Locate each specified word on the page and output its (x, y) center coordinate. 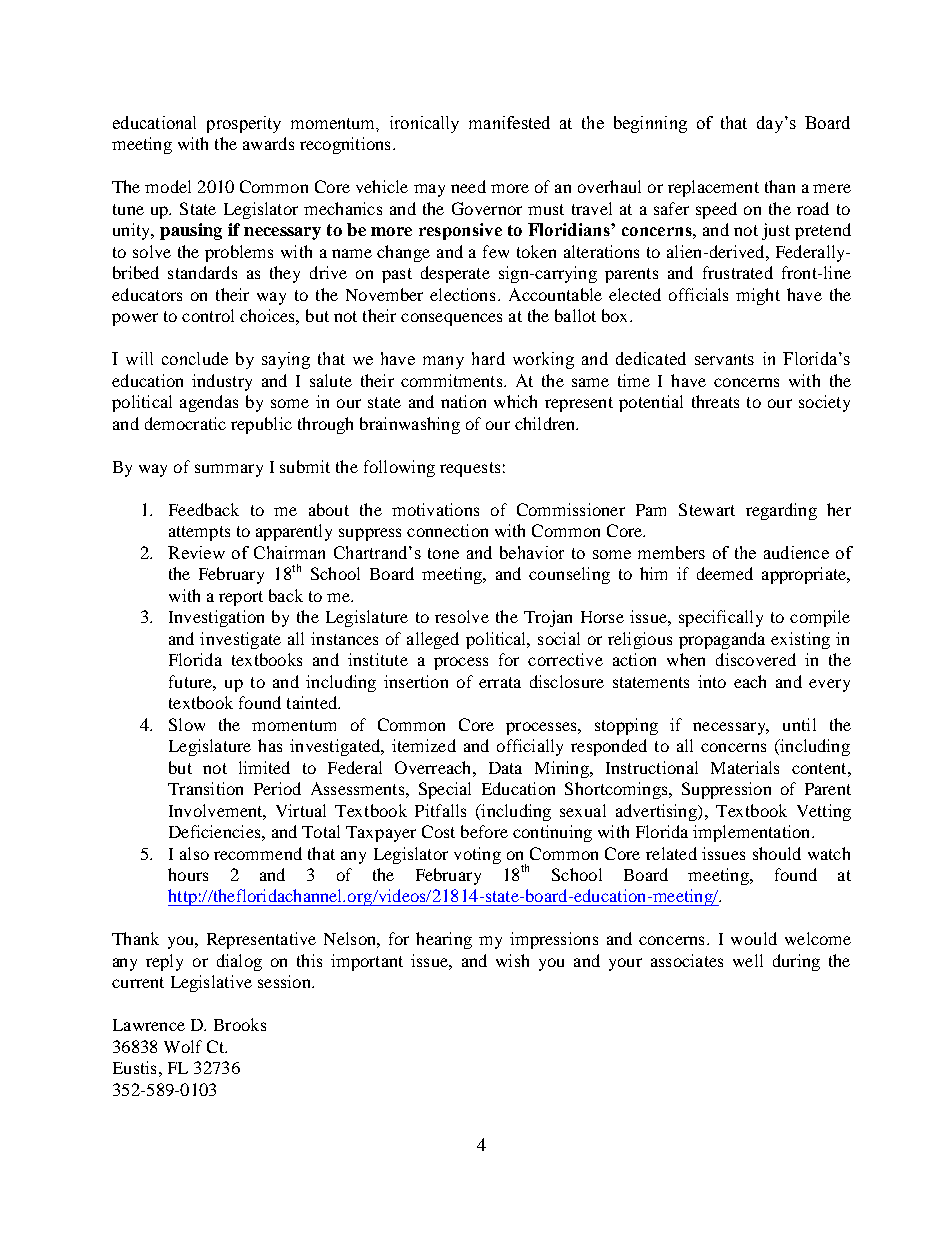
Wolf (183, 1046)
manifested (509, 122)
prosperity (244, 124)
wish (512, 960)
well (748, 960)
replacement (713, 188)
